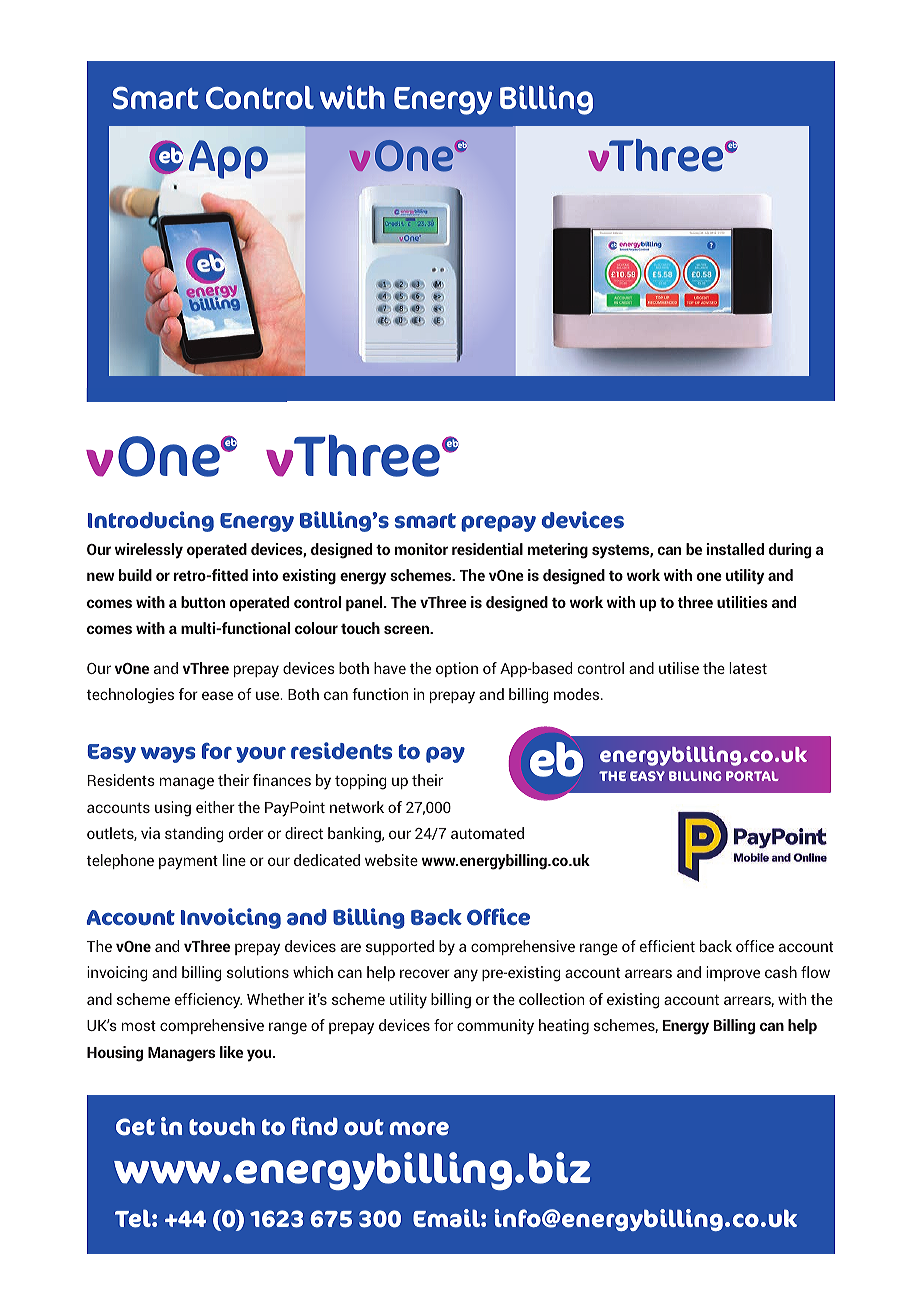 The height and width of the screenshot is (1308, 924). What do you see at coordinates (752, 776) in the screenshot?
I see `PORTAL` at bounding box center [752, 776].
